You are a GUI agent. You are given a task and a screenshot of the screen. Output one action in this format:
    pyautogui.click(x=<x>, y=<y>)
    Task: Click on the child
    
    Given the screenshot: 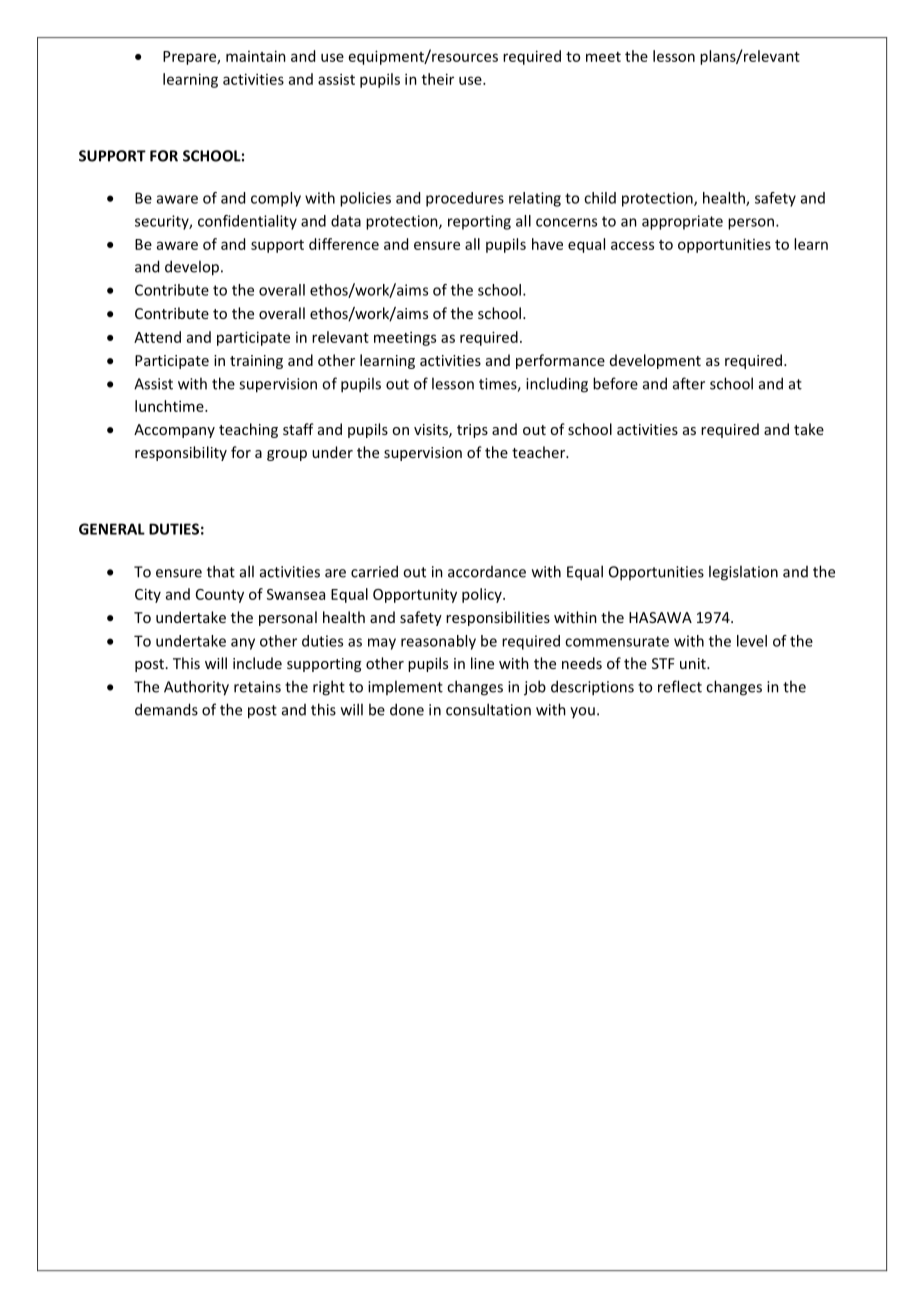 What is the action you would take?
    pyautogui.click(x=600, y=198)
